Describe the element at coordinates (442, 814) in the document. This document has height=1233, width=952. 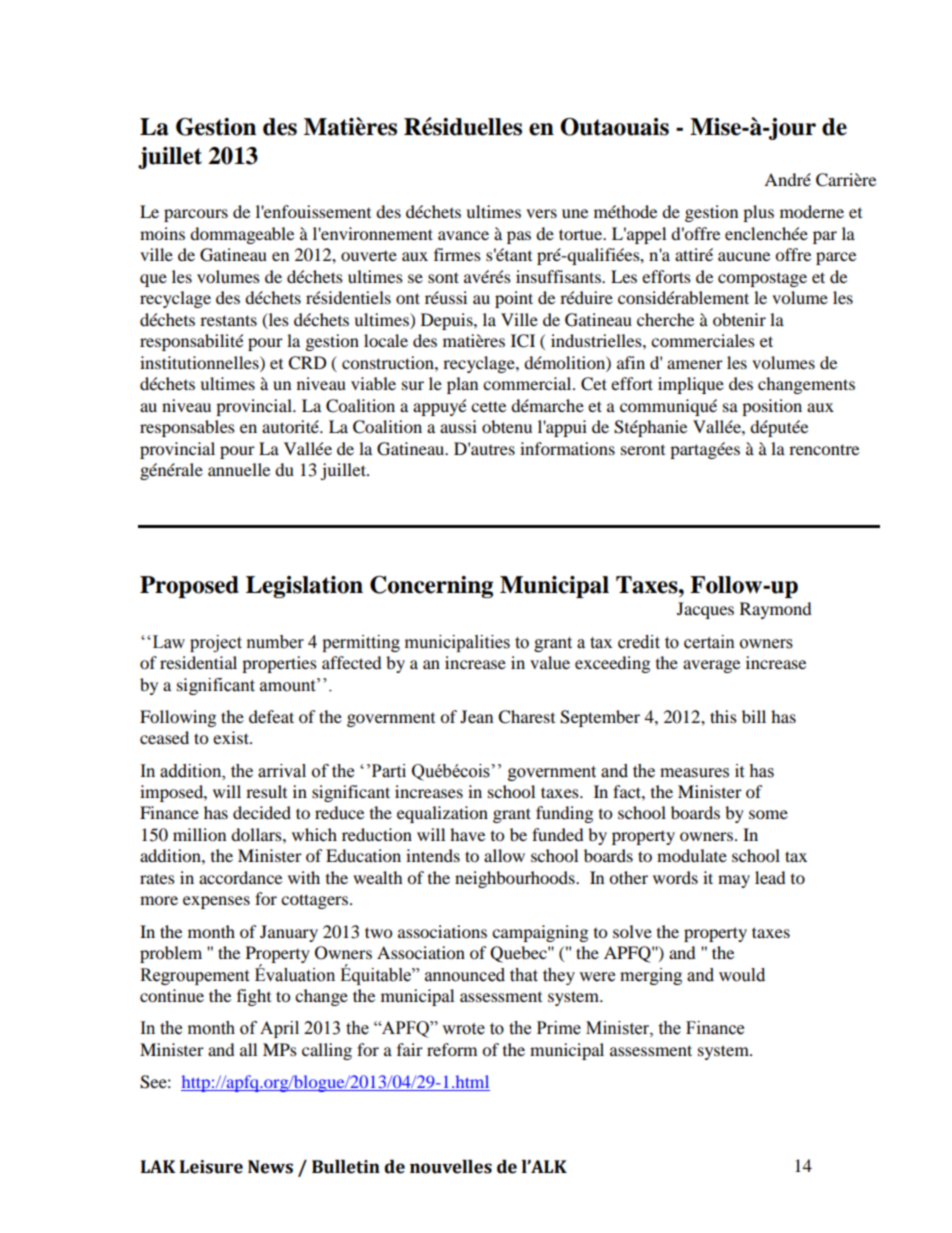
I see `equalization` at that location.
